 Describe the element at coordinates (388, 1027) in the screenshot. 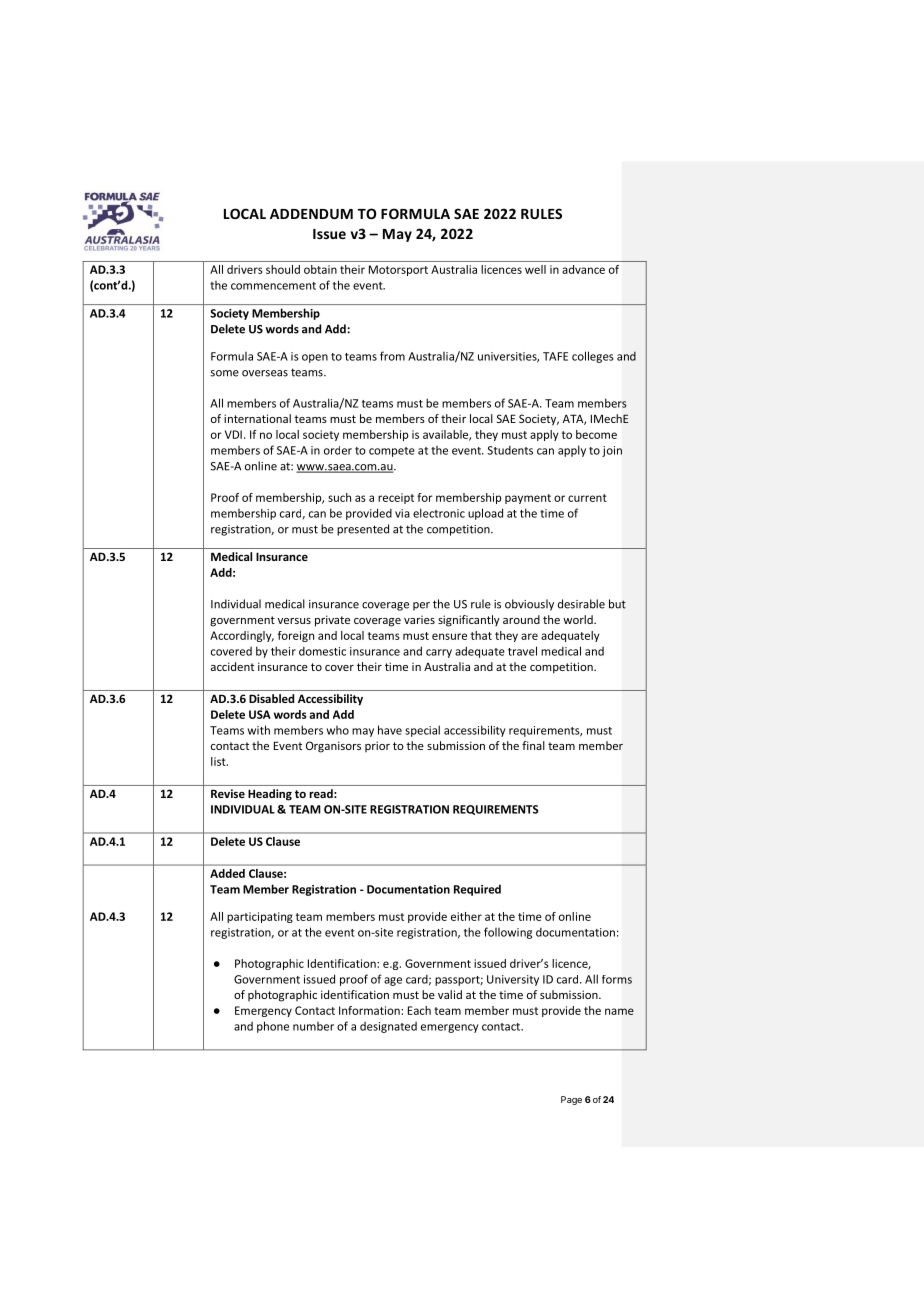

I see `designated` at that location.
